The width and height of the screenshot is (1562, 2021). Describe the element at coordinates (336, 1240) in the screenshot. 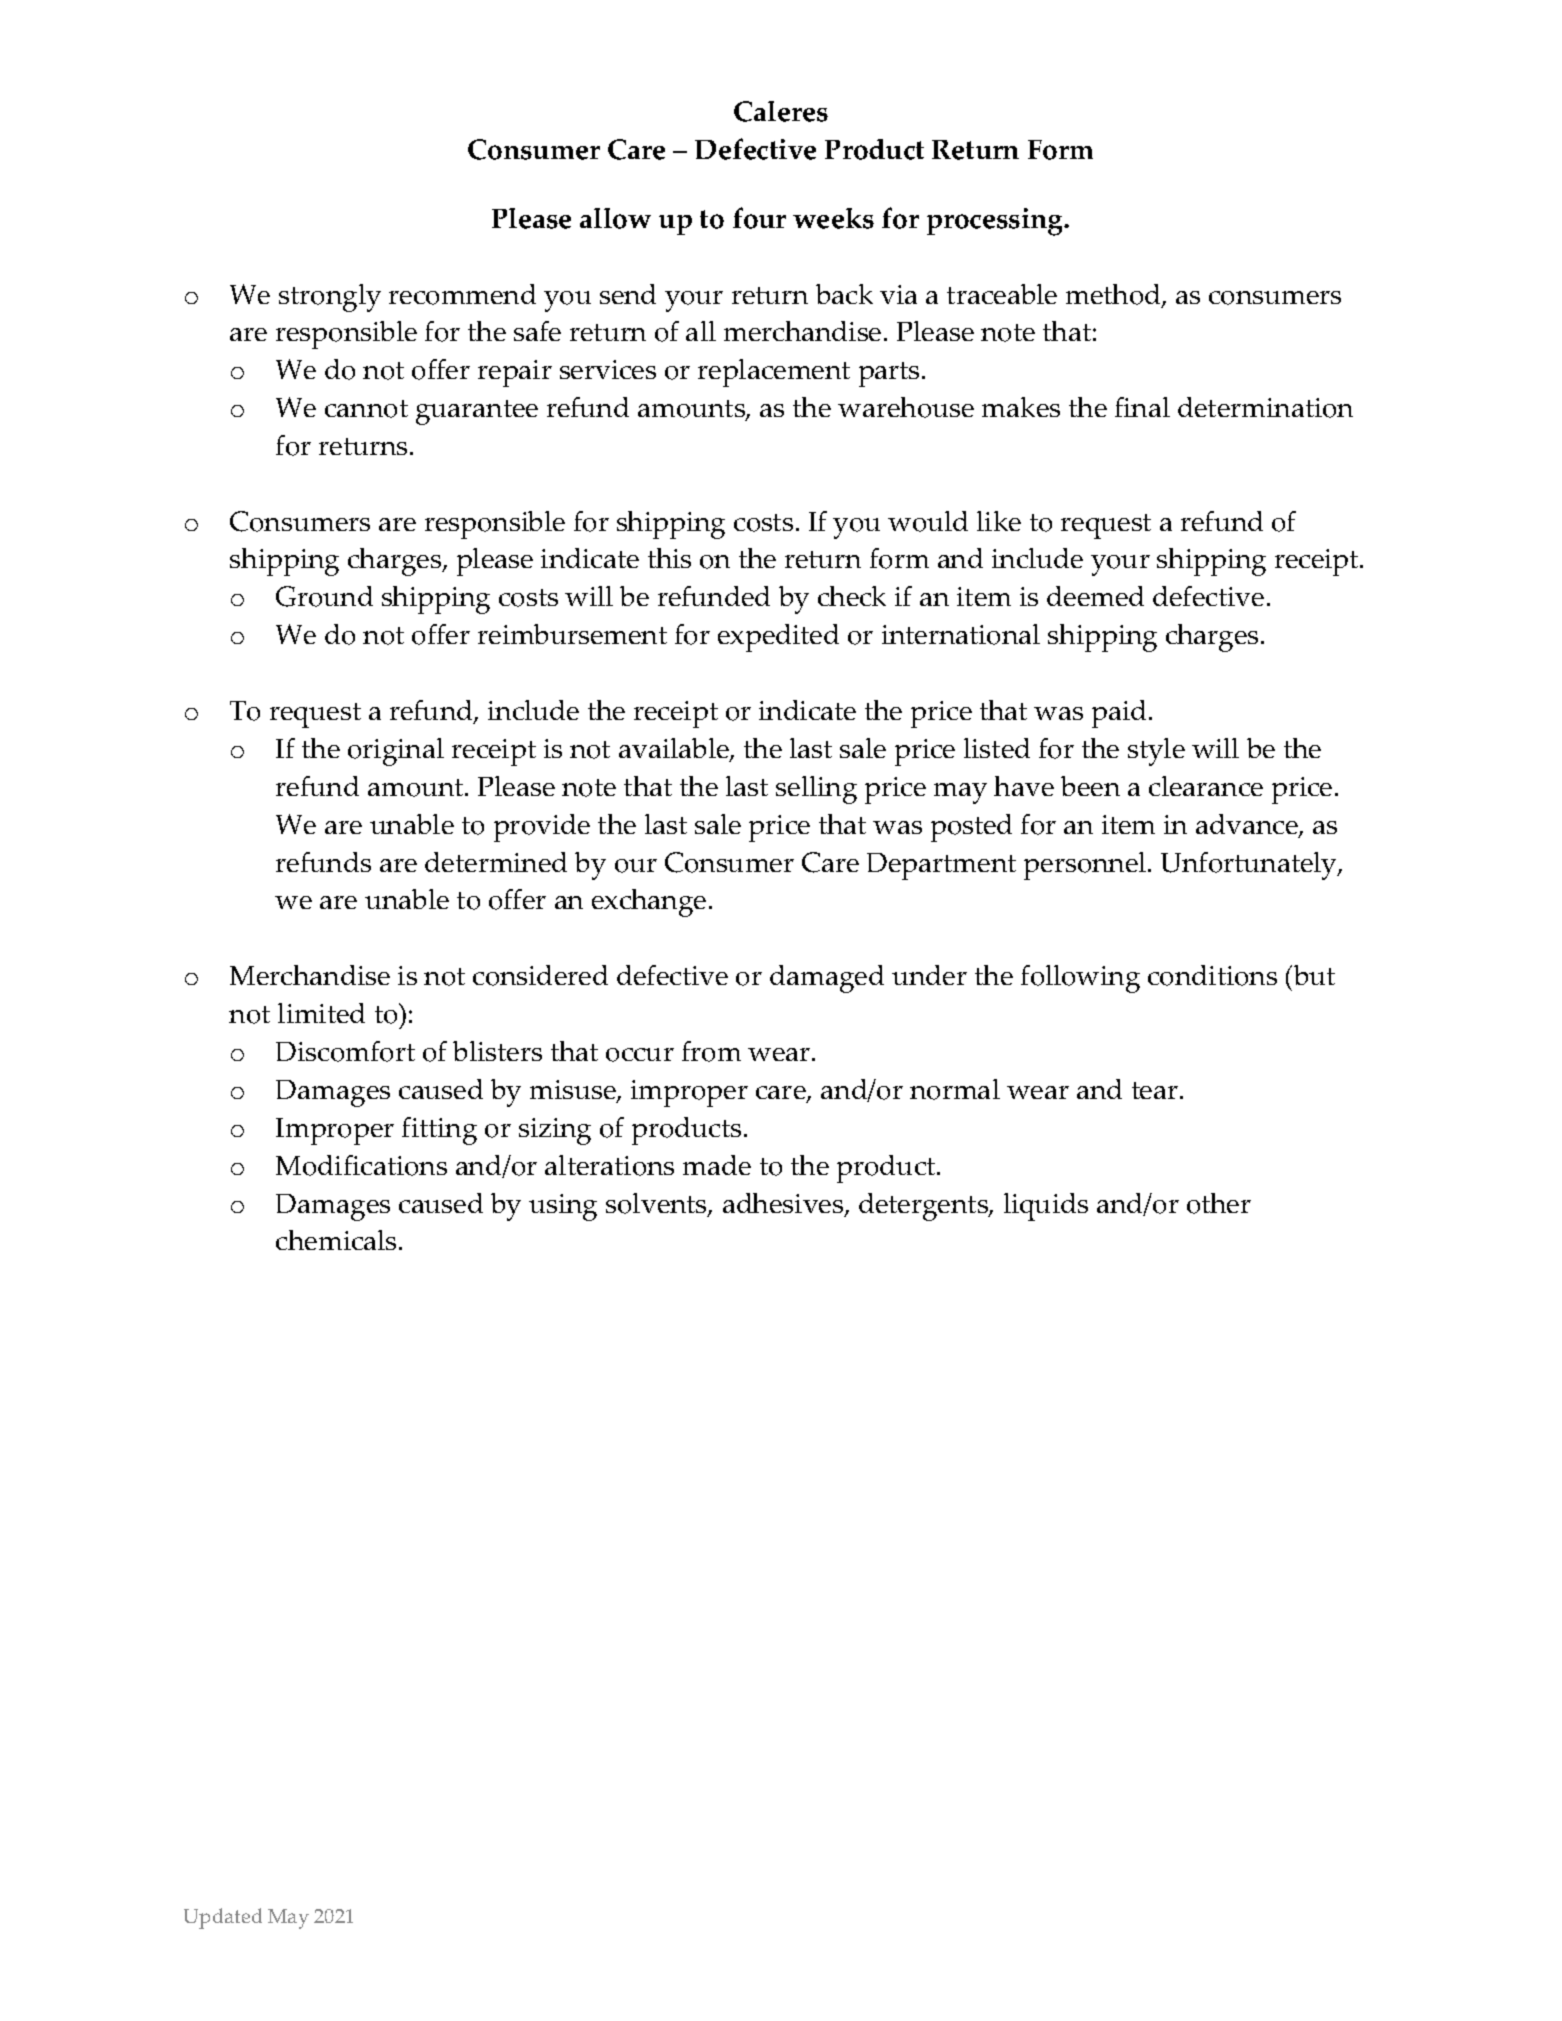

I see `chemicals` at that location.
